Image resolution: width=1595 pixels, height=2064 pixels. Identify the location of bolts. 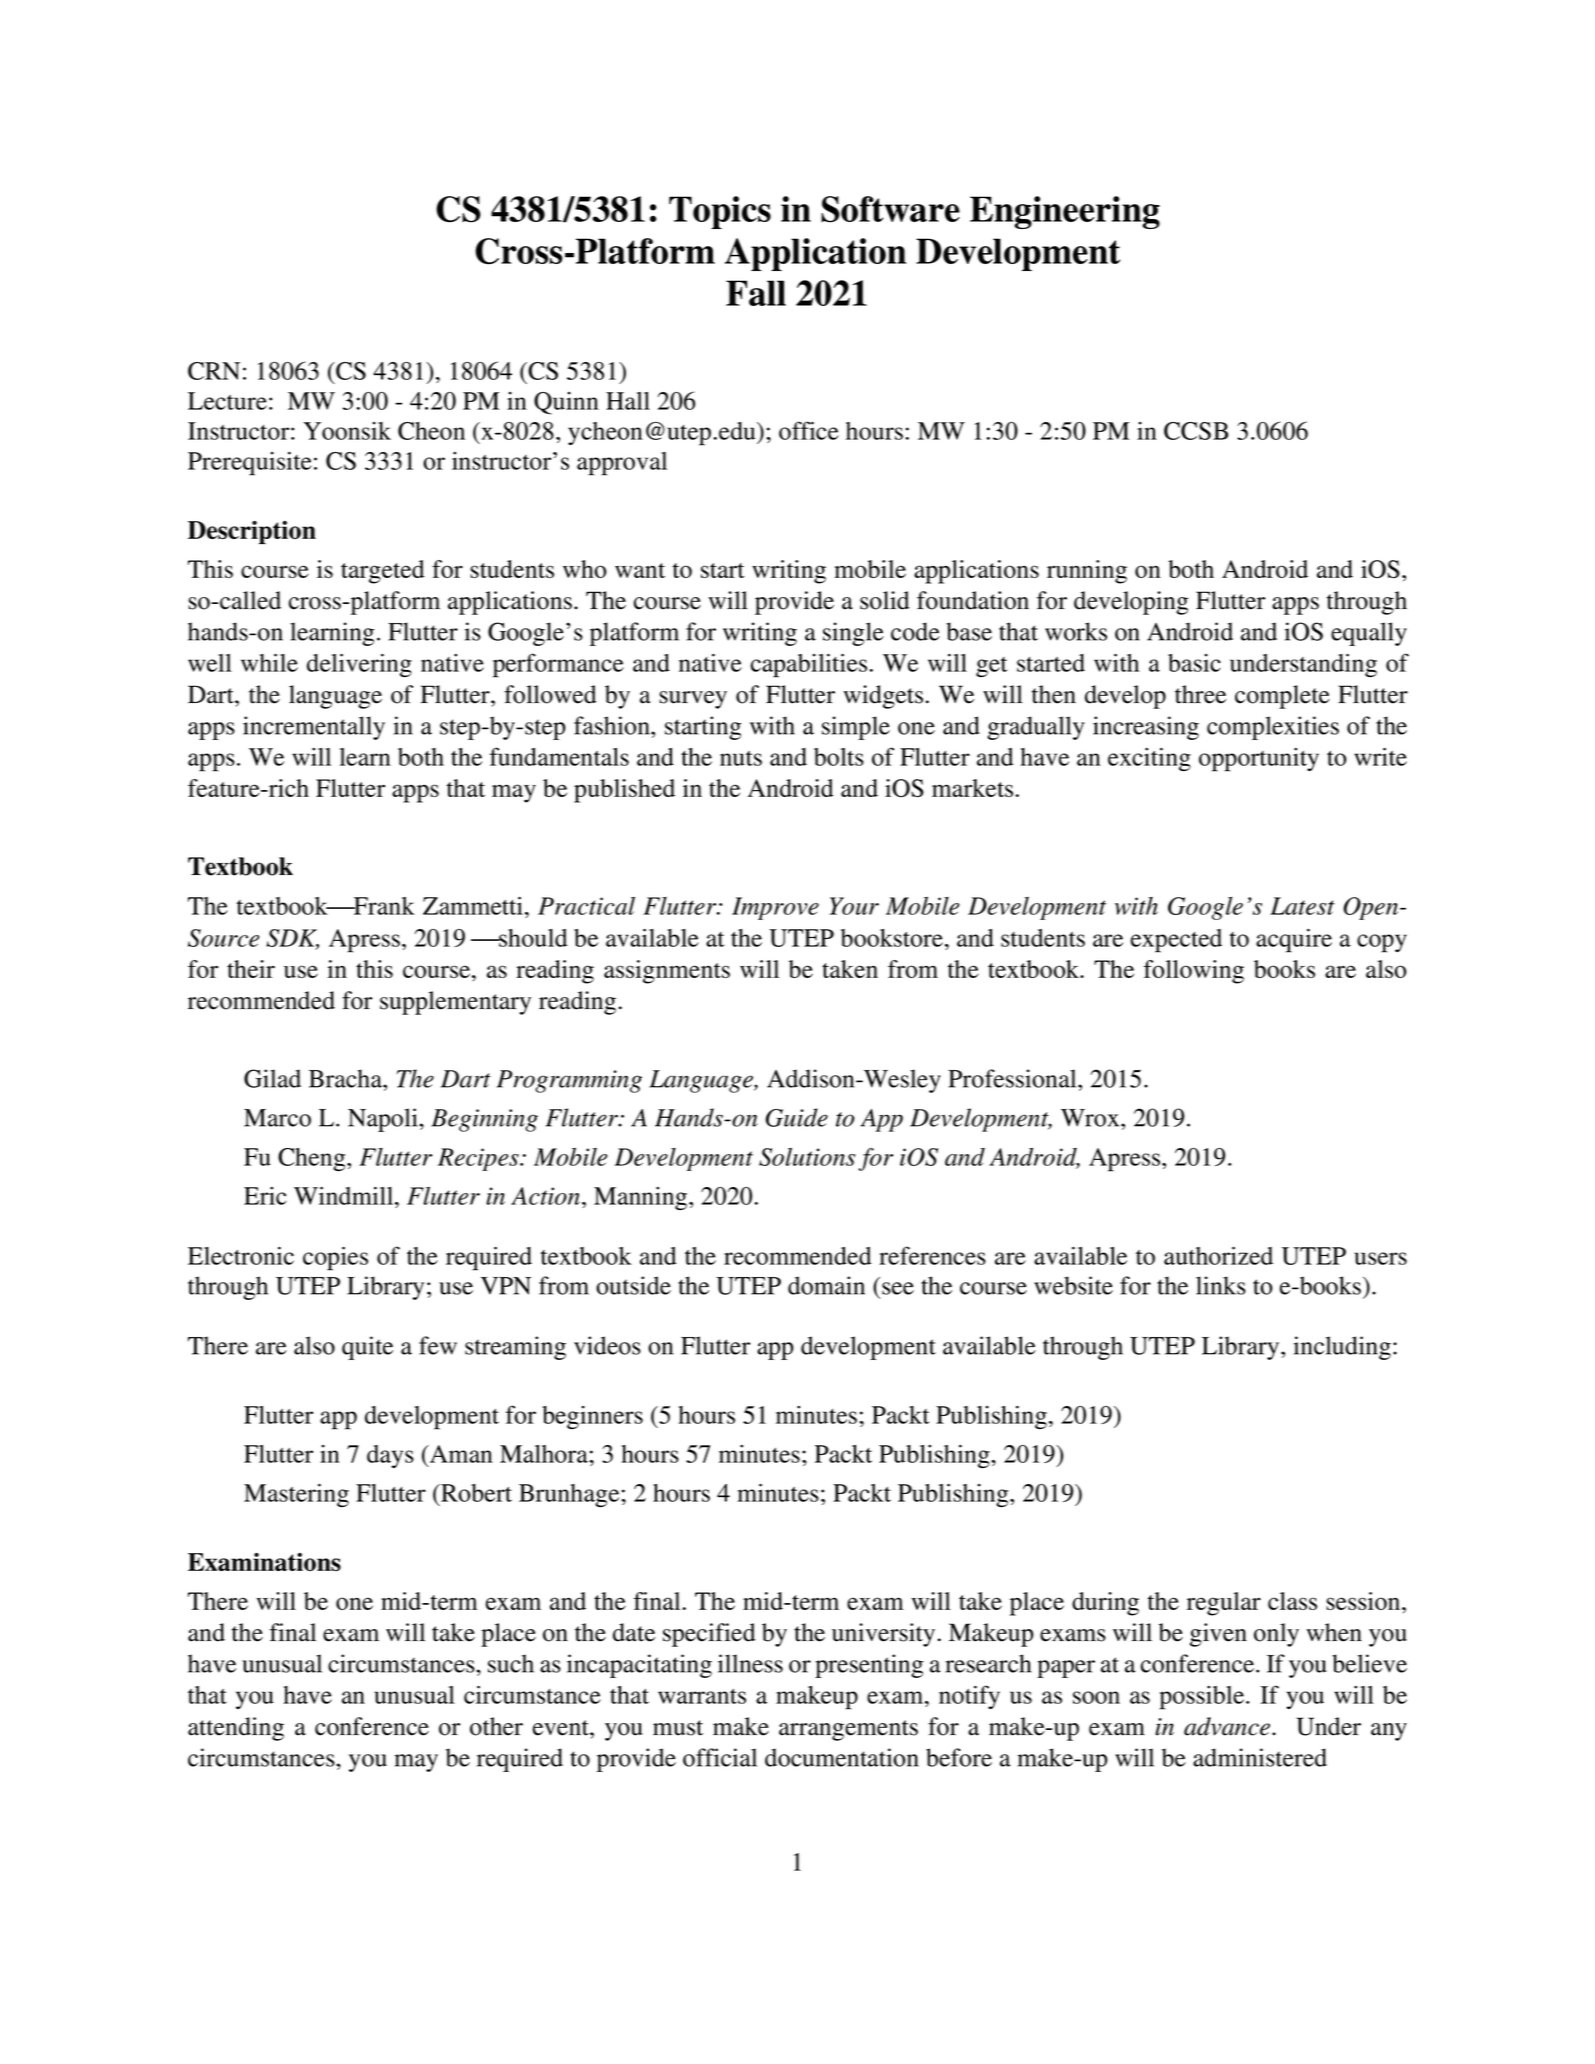
(839, 757).
